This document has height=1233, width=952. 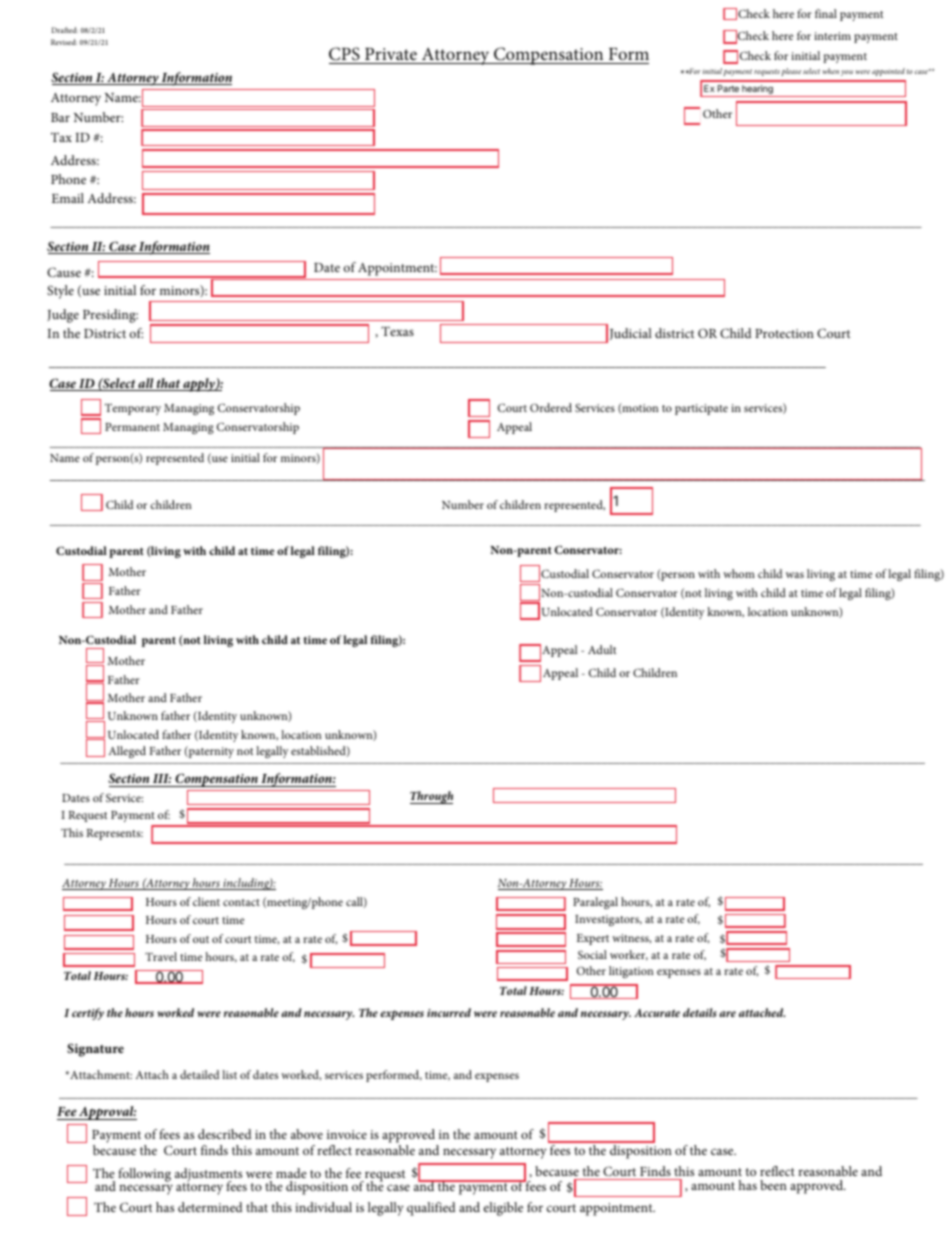 I want to click on please, so click(x=791, y=72).
